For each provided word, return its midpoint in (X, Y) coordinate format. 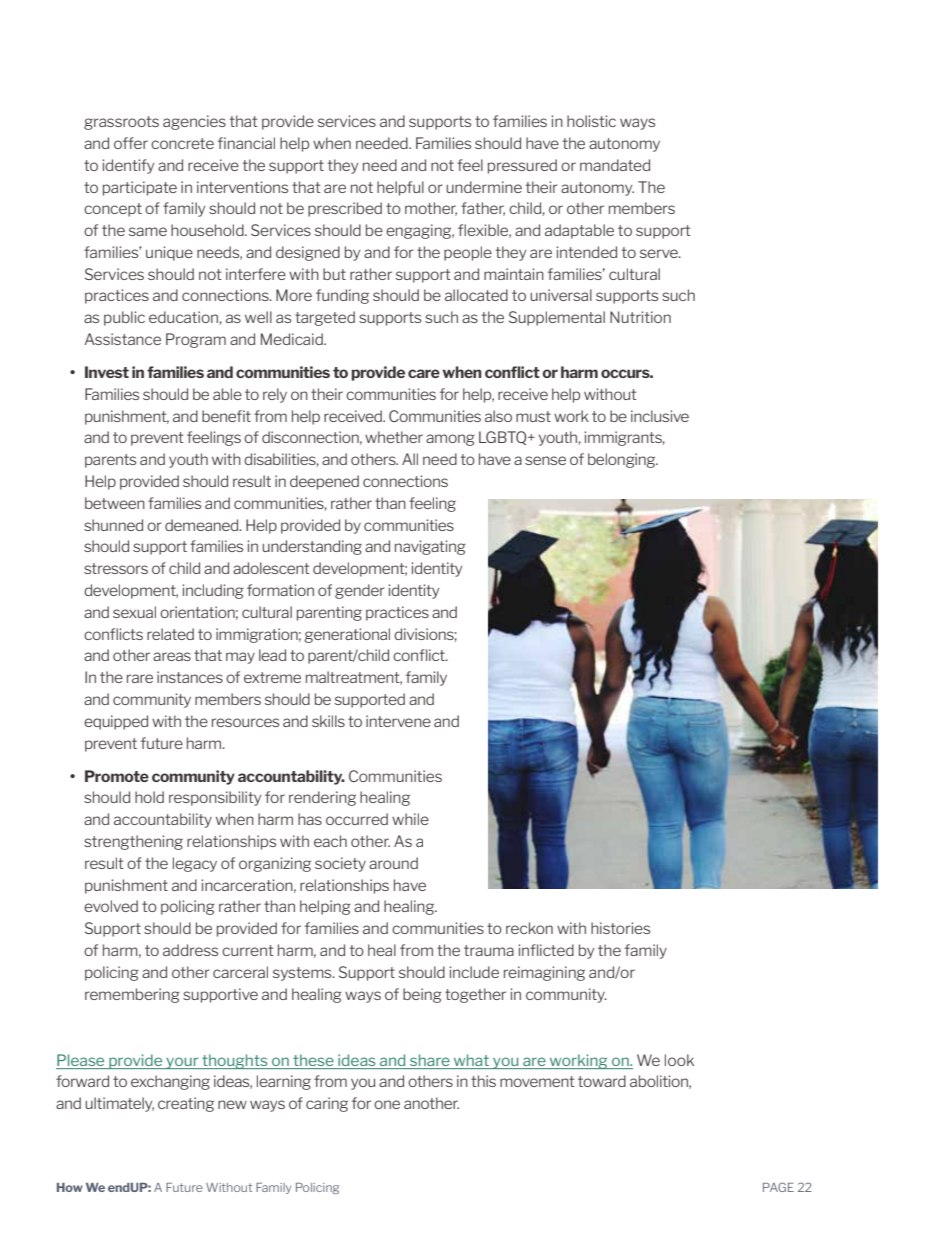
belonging (623, 460)
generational (347, 635)
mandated (615, 165)
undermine (484, 187)
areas (172, 656)
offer (131, 143)
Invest (107, 372)
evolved (111, 906)
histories (620, 928)
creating (186, 1104)
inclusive (660, 416)
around (393, 863)
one (387, 1104)
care (424, 373)
